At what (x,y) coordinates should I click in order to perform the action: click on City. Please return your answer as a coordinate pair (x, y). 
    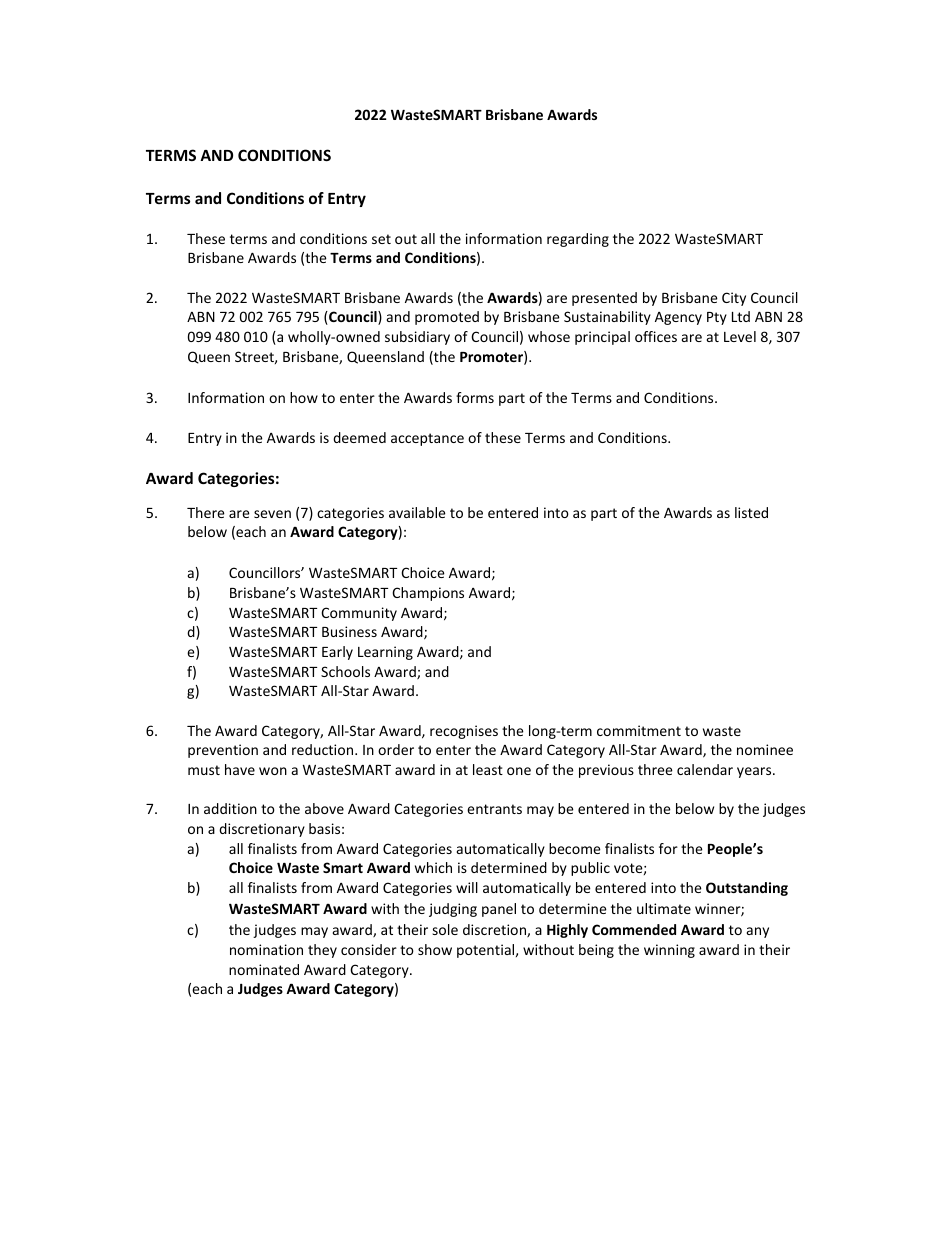
    Looking at the image, I should click on (734, 299).
